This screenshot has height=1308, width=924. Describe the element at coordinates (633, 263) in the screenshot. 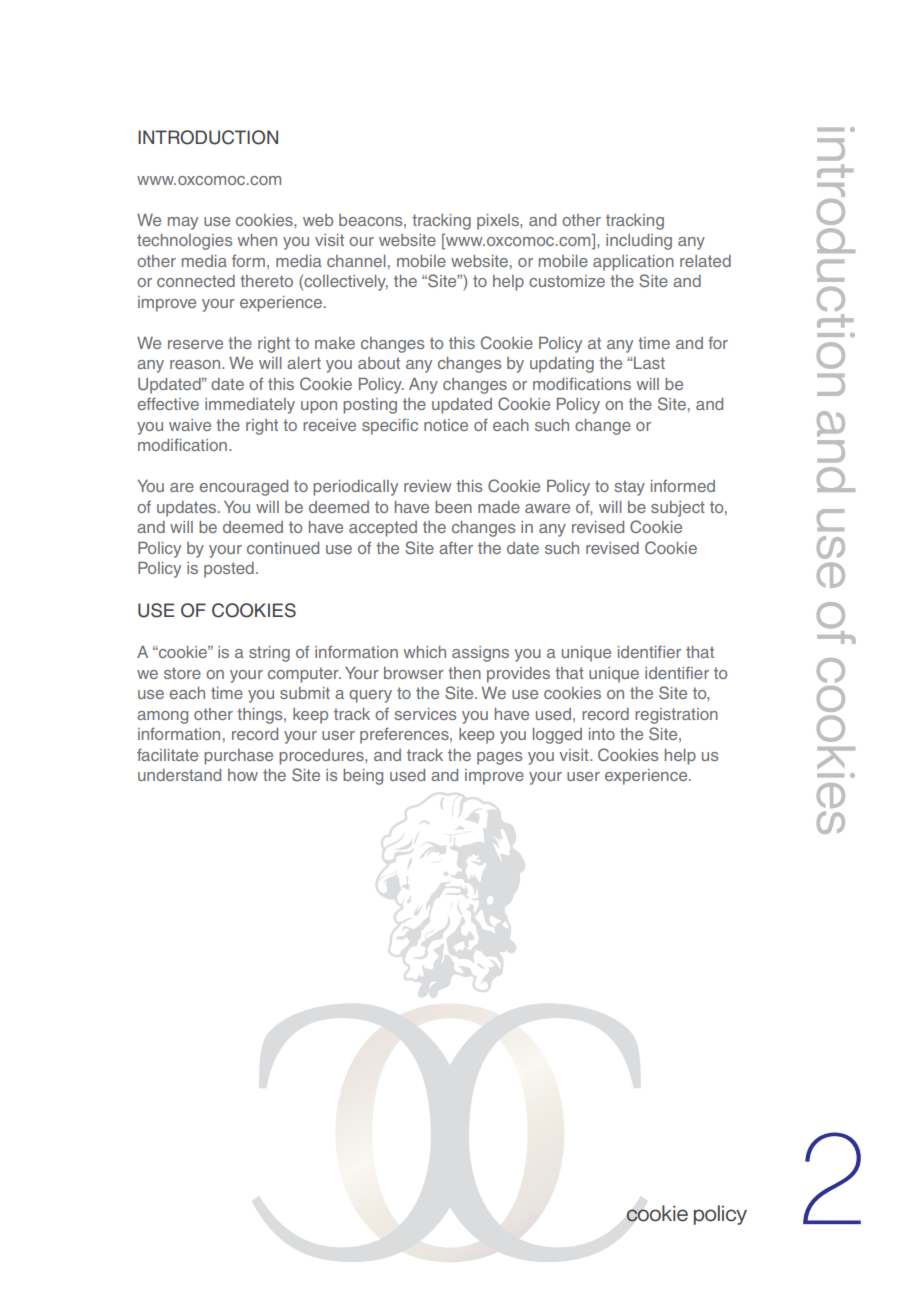

I see `application` at that location.
